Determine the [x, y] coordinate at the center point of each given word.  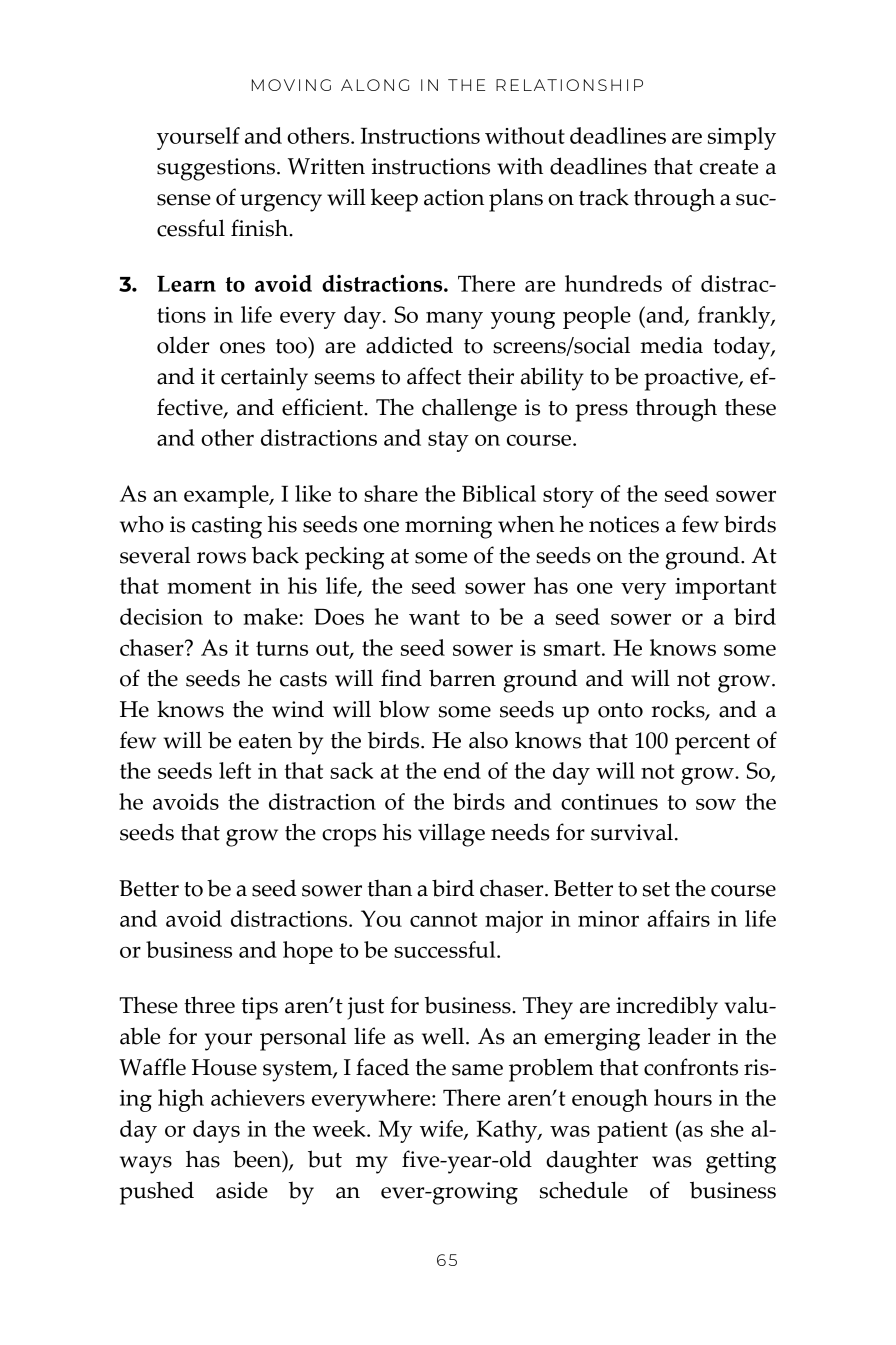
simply [742, 138]
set [656, 889]
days [216, 1131]
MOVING [291, 85]
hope [308, 952]
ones [242, 348]
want [434, 617]
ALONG [375, 85]
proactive [692, 379]
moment [209, 586]
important [725, 589]
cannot [443, 919]
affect [434, 376]
